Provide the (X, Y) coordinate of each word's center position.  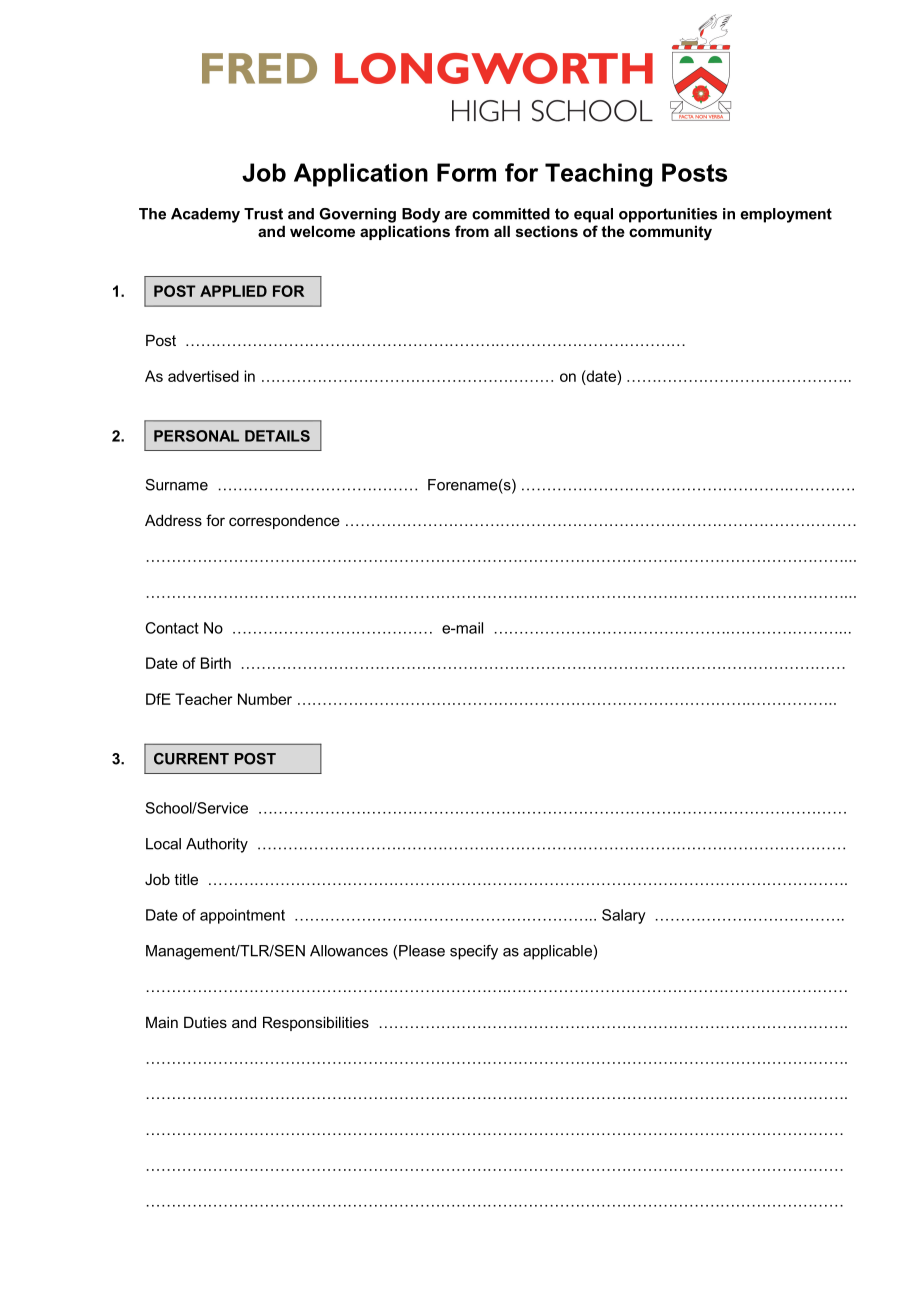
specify (474, 952)
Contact (172, 628)
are (456, 215)
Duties (205, 1022)
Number (265, 699)
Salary (624, 916)
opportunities (668, 215)
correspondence (284, 521)
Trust (263, 214)
